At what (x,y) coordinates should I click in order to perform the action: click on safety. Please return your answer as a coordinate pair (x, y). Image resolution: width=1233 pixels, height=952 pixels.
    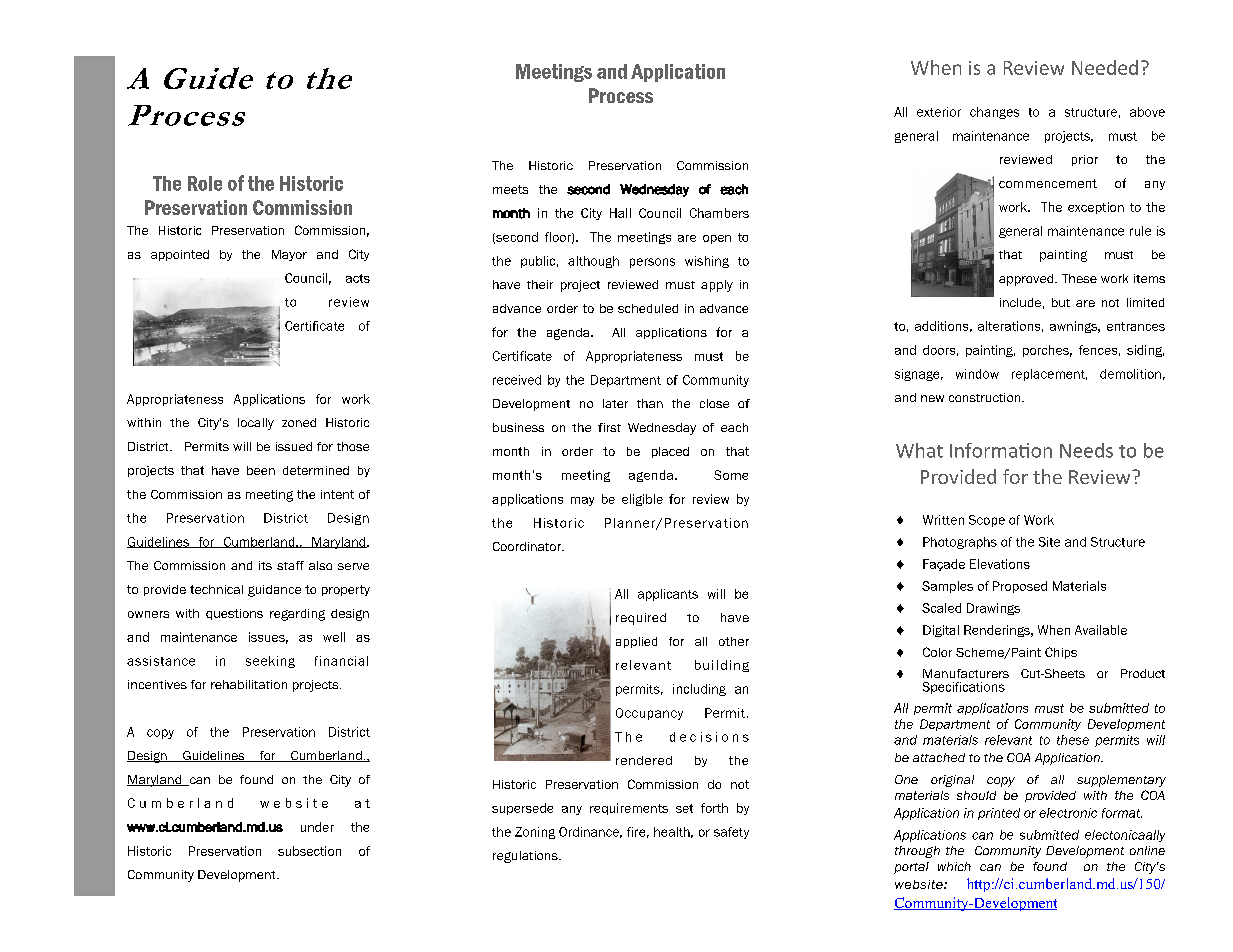
    Looking at the image, I should click on (731, 833).
